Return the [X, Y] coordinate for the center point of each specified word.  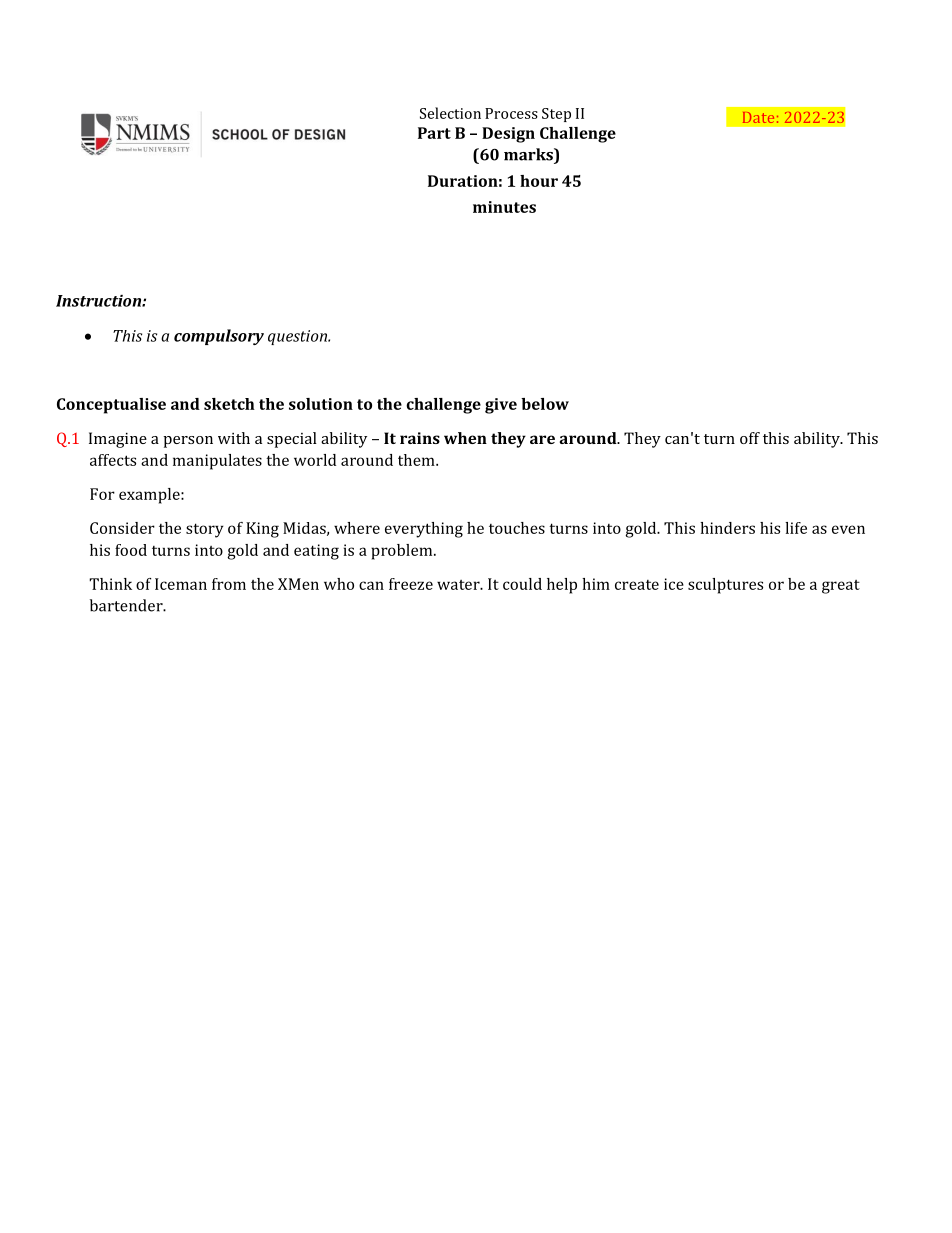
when [465, 438]
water [459, 585]
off [750, 438]
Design [508, 135]
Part [434, 133]
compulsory [219, 337]
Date [758, 117]
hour [539, 181]
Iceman [181, 584]
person [188, 442]
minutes [504, 207]
